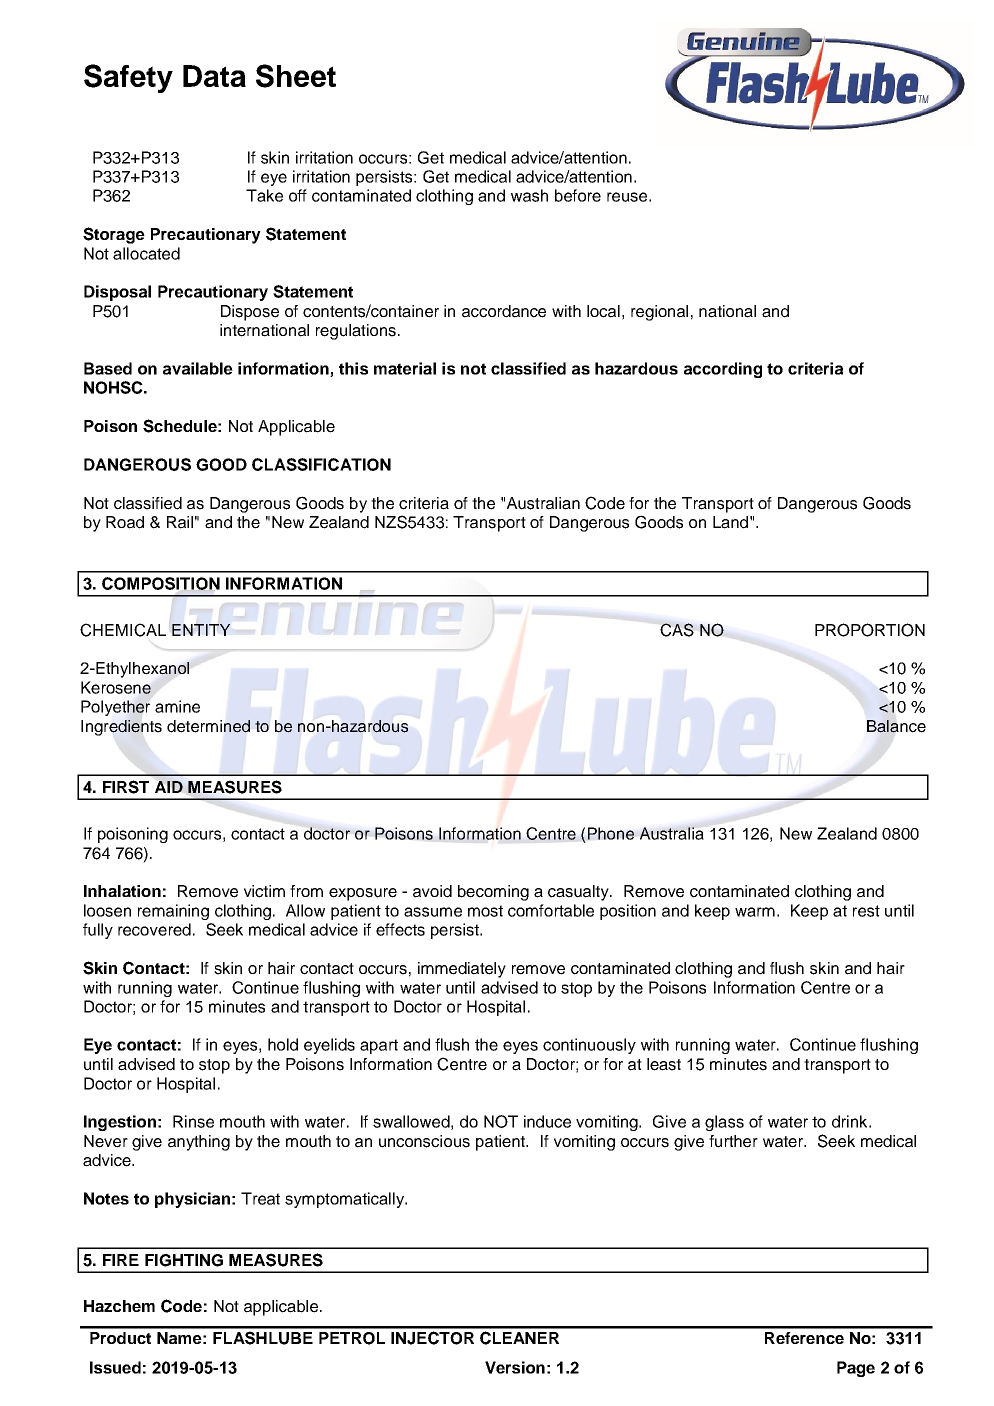  What do you see at coordinates (214, 76) in the screenshot?
I see `Data` at bounding box center [214, 76].
